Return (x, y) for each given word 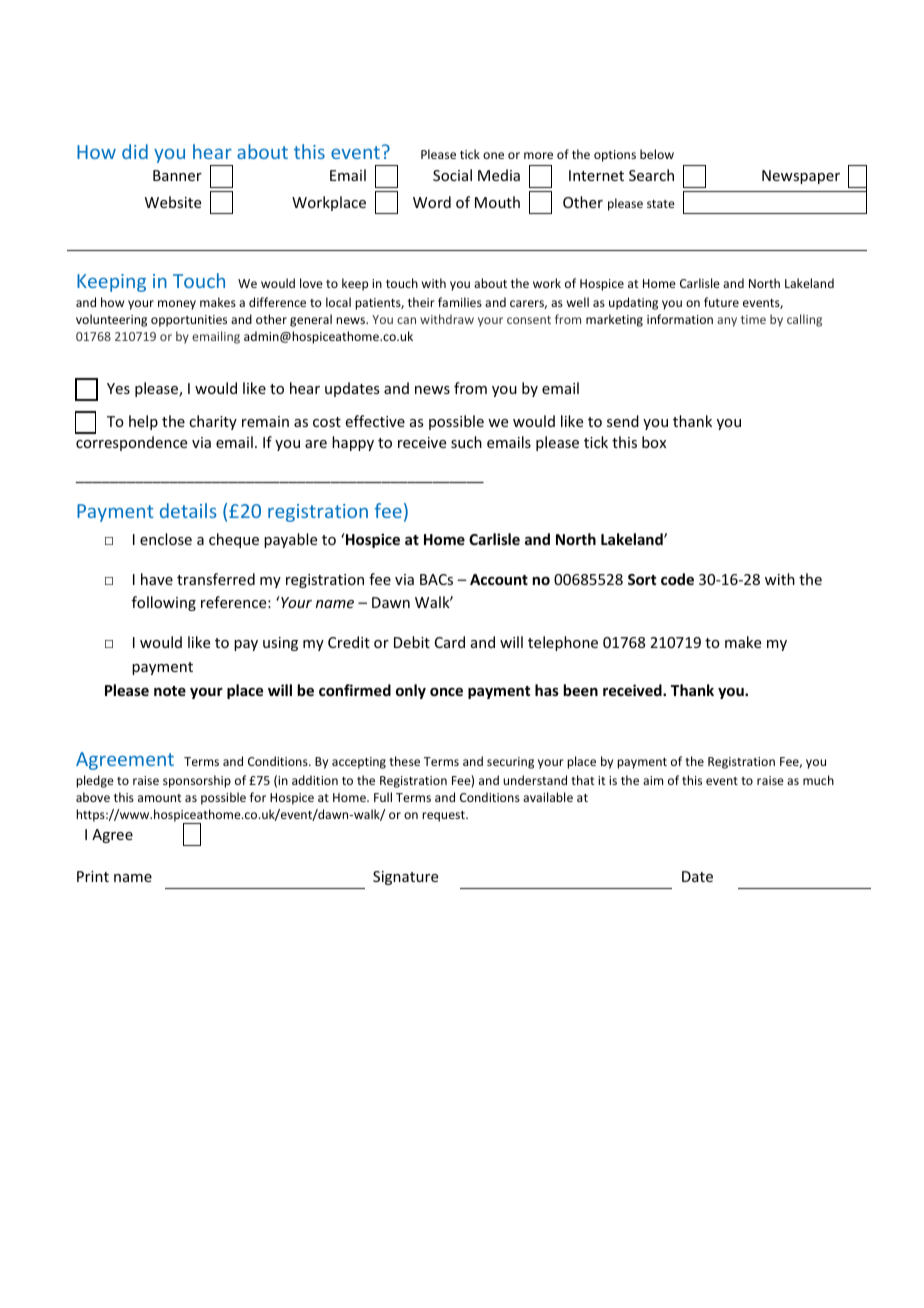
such (466, 442)
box (654, 442)
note (170, 691)
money (177, 305)
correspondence (131, 443)
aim (653, 780)
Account (499, 579)
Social (452, 175)
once (446, 691)
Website (173, 202)
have (157, 579)
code (677, 579)
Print (93, 876)
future (721, 302)
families (460, 302)
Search (651, 175)
